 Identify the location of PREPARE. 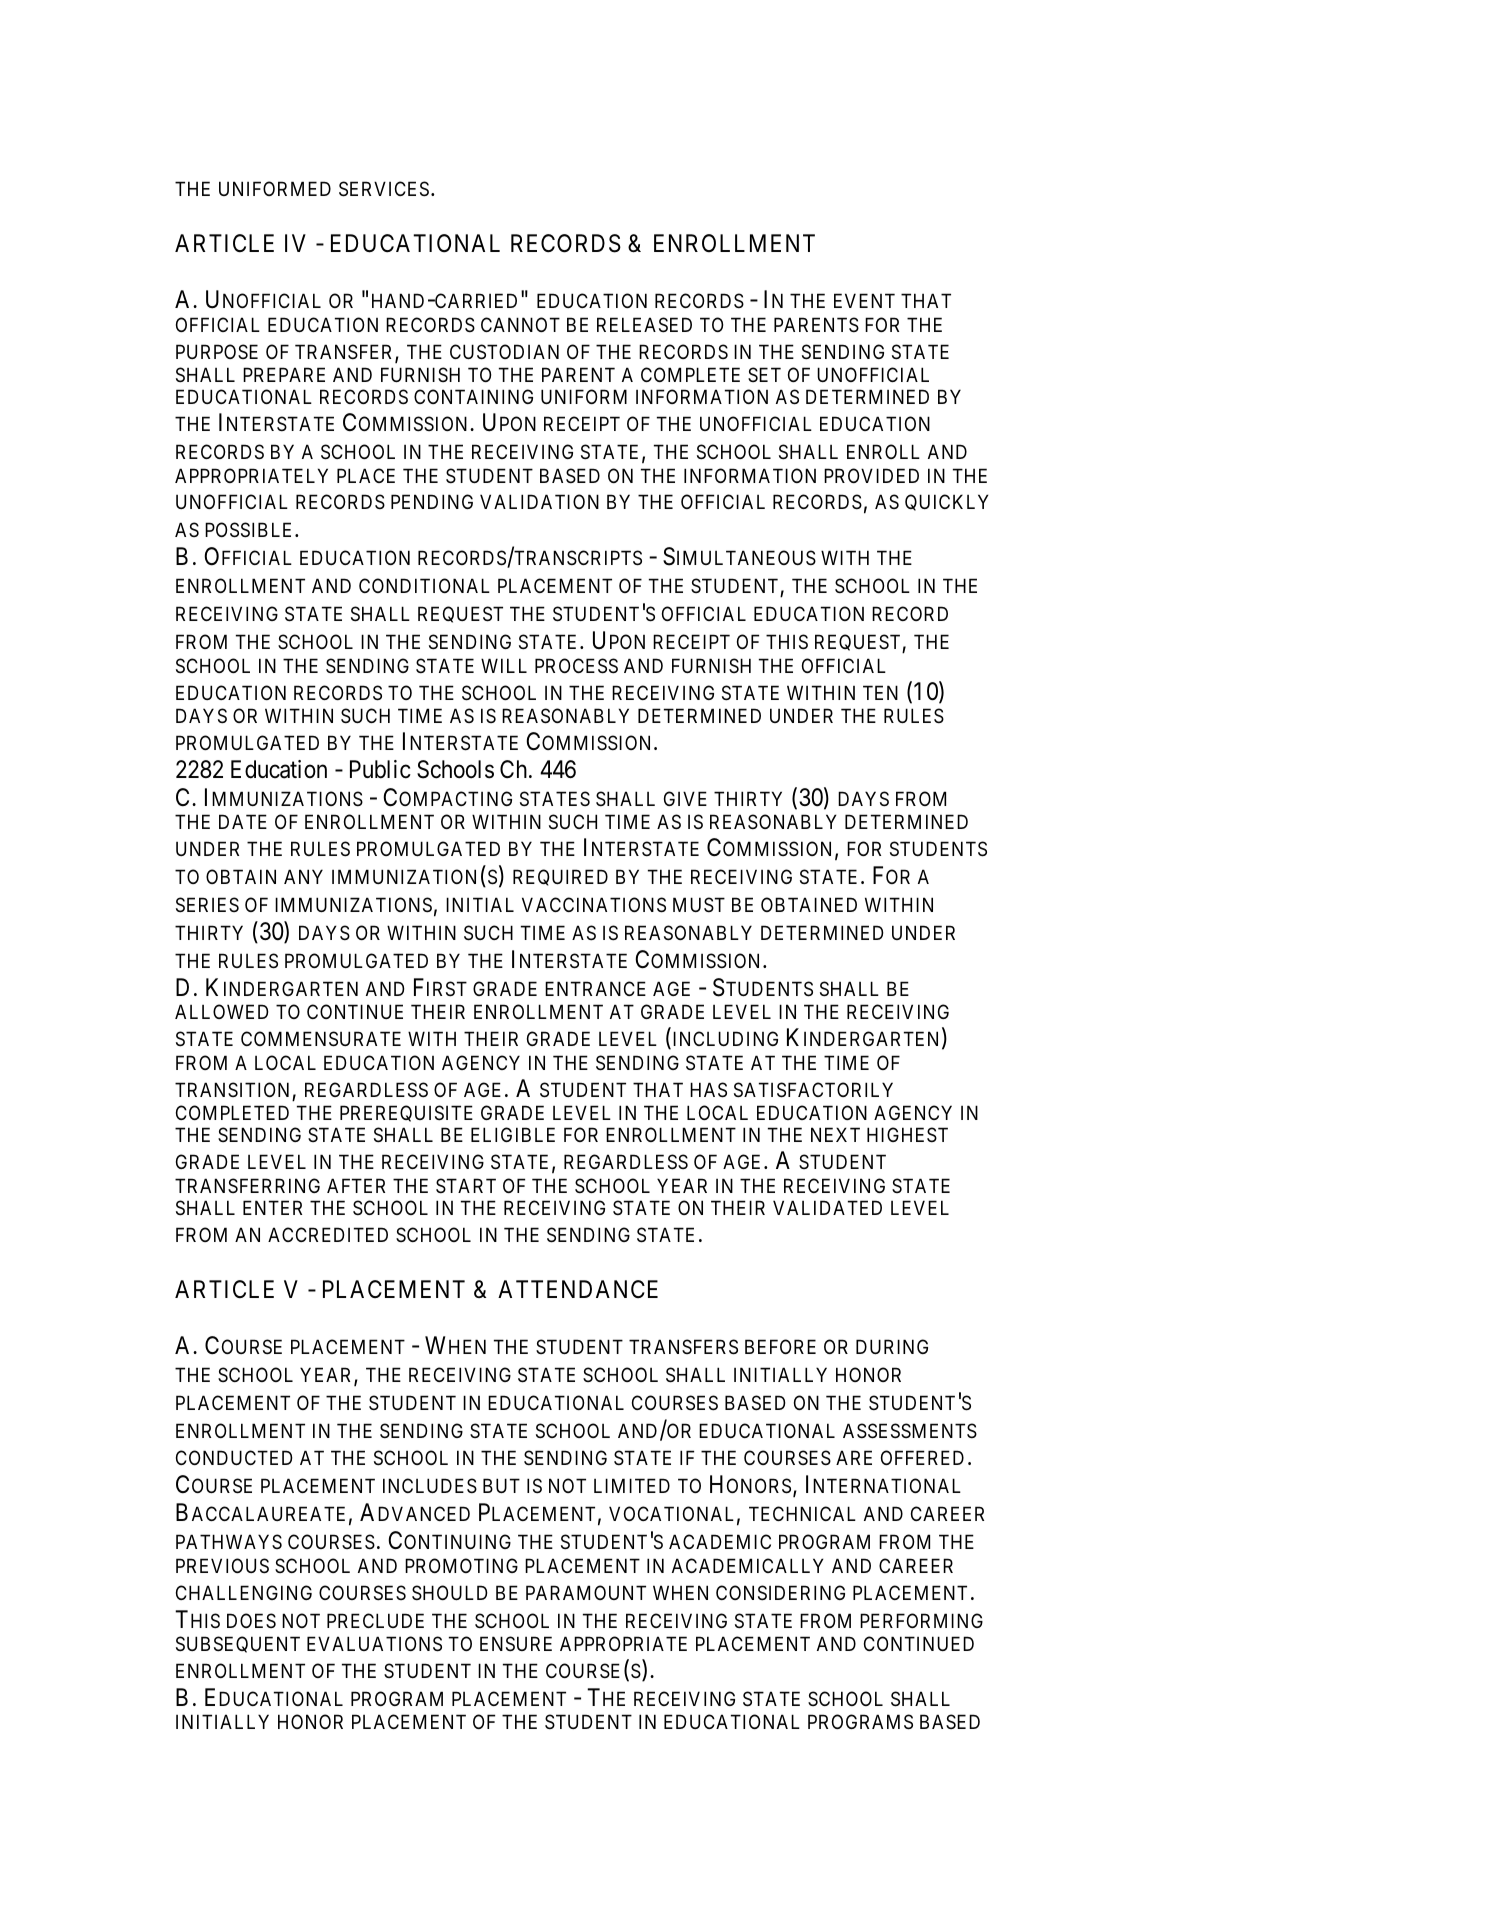
(284, 374).
